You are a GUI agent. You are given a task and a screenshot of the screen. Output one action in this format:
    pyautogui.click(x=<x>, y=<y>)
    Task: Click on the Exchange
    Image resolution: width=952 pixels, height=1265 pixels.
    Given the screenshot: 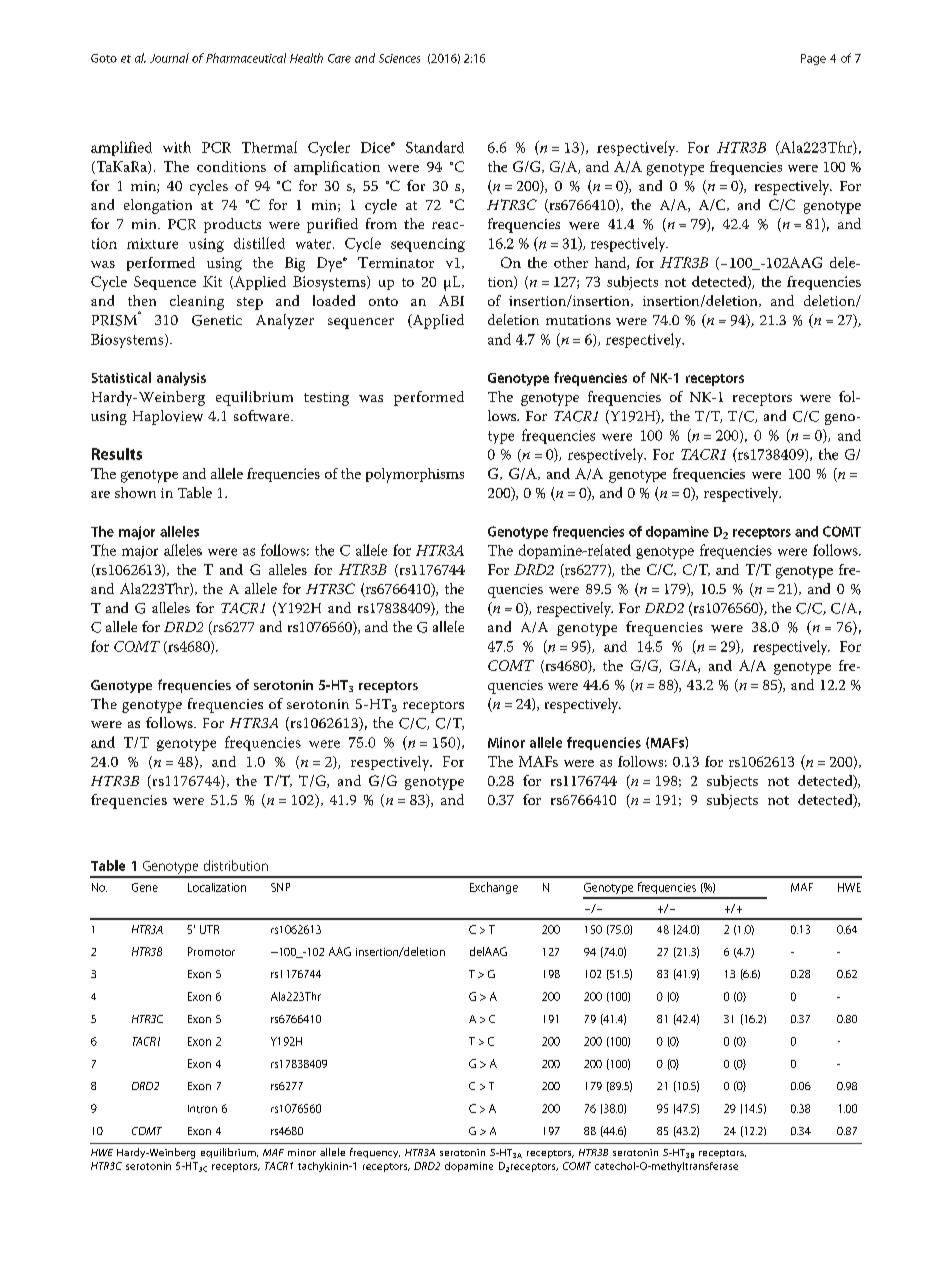 What is the action you would take?
    pyautogui.click(x=494, y=888)
